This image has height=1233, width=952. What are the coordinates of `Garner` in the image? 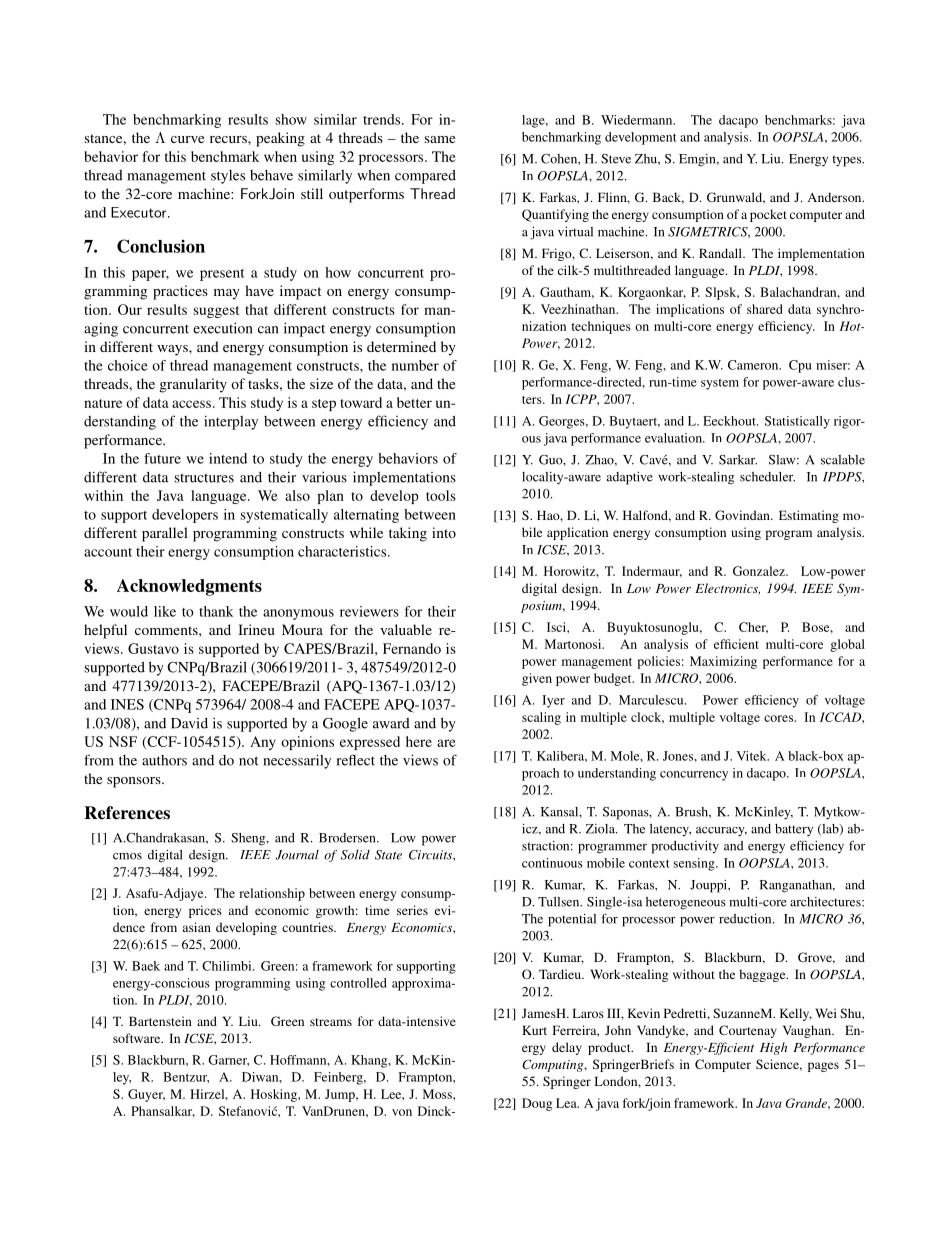 It's located at (228, 1060).
